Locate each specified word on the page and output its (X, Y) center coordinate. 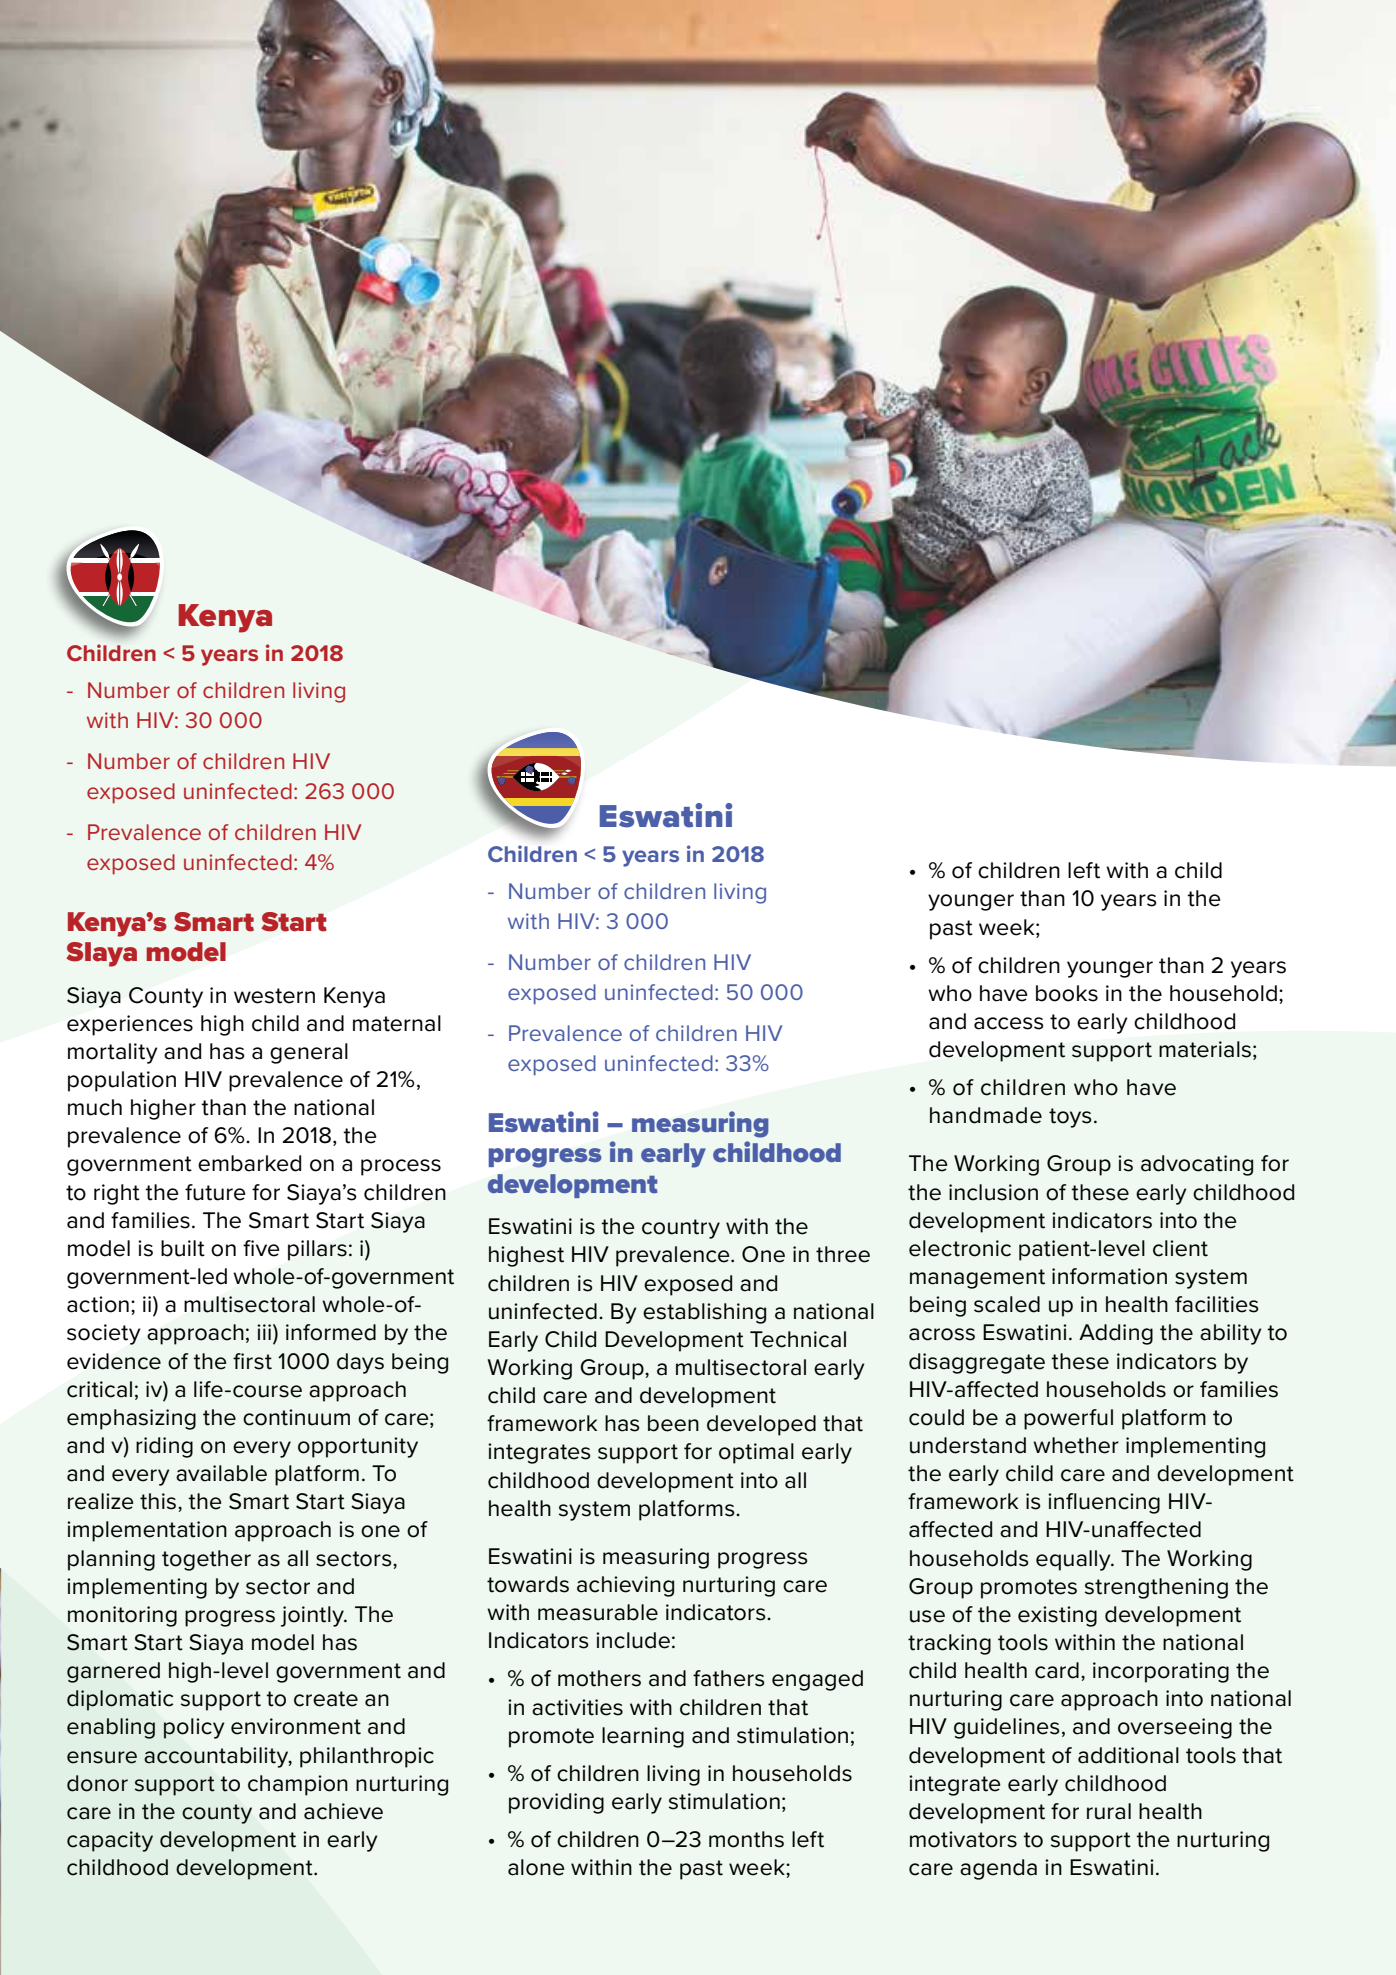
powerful (1068, 1419)
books (1067, 993)
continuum (296, 1417)
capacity (110, 1841)
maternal (397, 1023)
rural (1109, 1811)
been (673, 1423)
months (746, 1839)
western (274, 996)
